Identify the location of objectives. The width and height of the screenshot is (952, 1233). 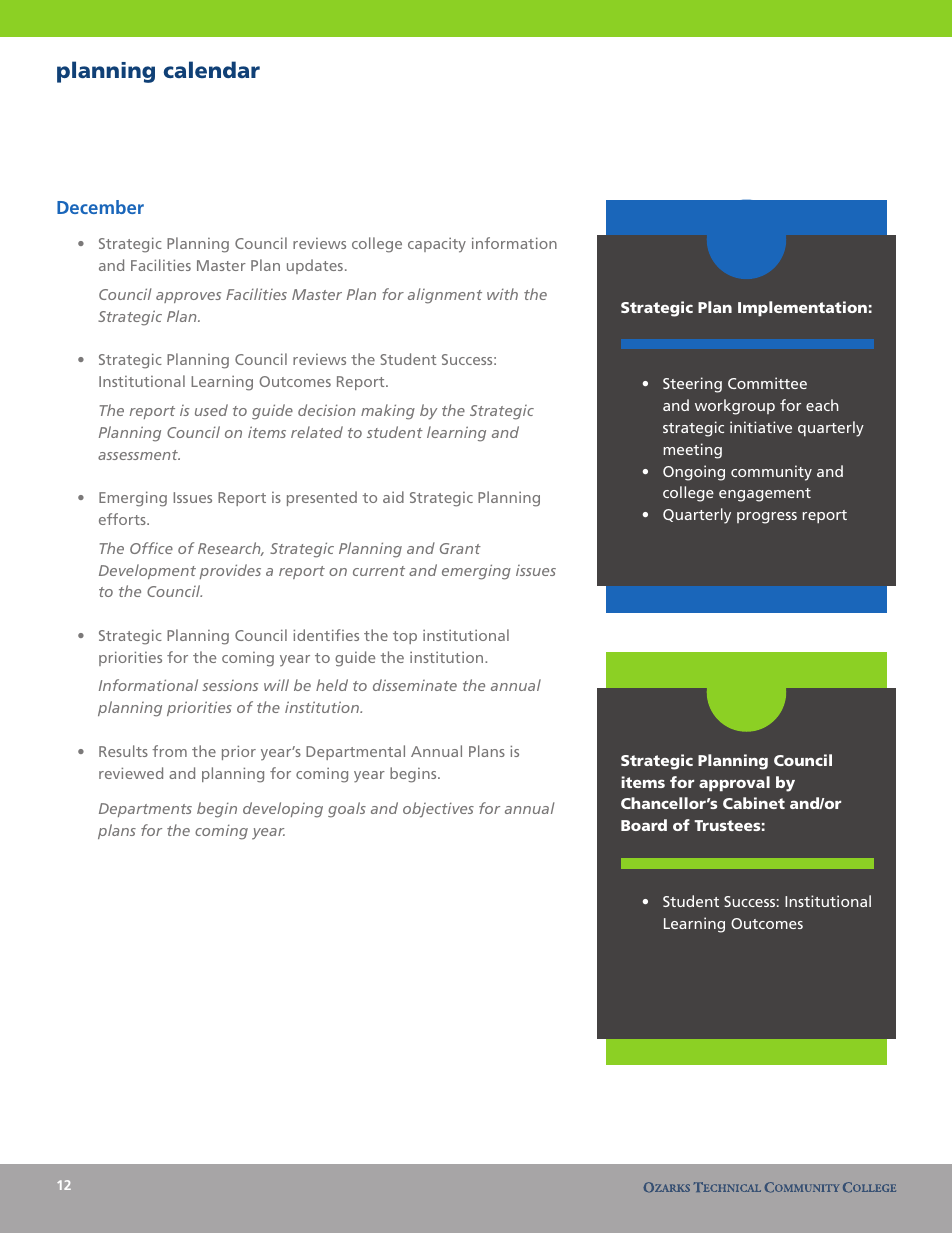
(438, 810).
